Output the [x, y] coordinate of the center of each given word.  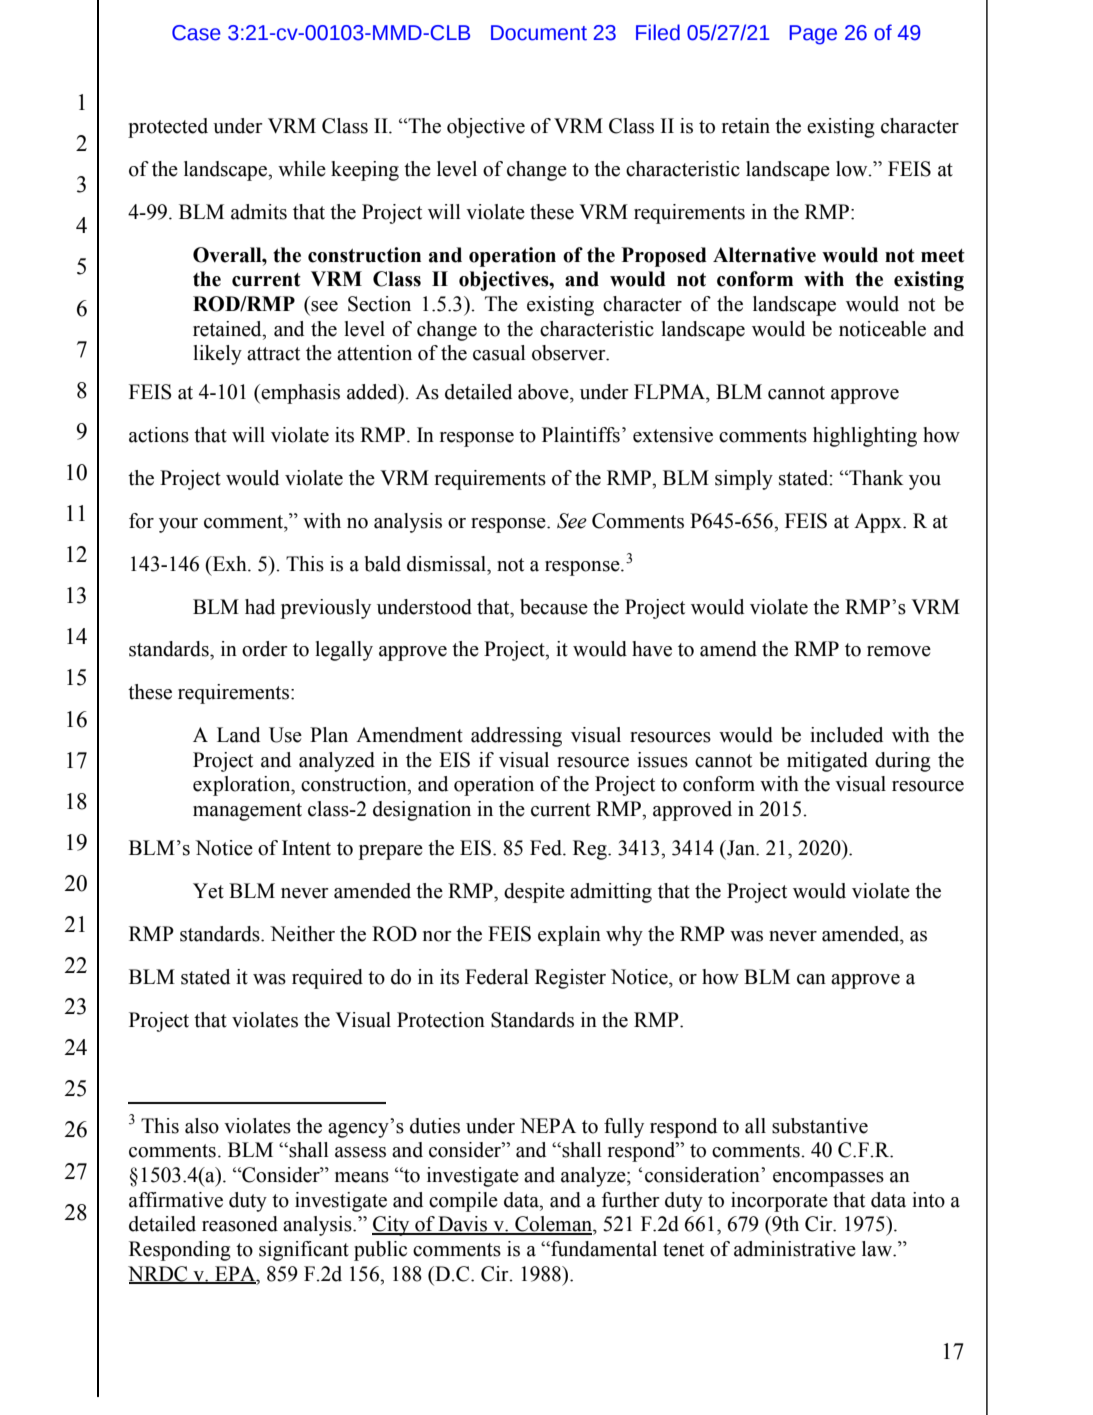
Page [813, 35]
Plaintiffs [581, 435]
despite [534, 893]
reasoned [240, 1224]
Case [196, 33]
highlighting [865, 437]
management [247, 812]
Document [539, 33]
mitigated [827, 762]
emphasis [300, 394]
